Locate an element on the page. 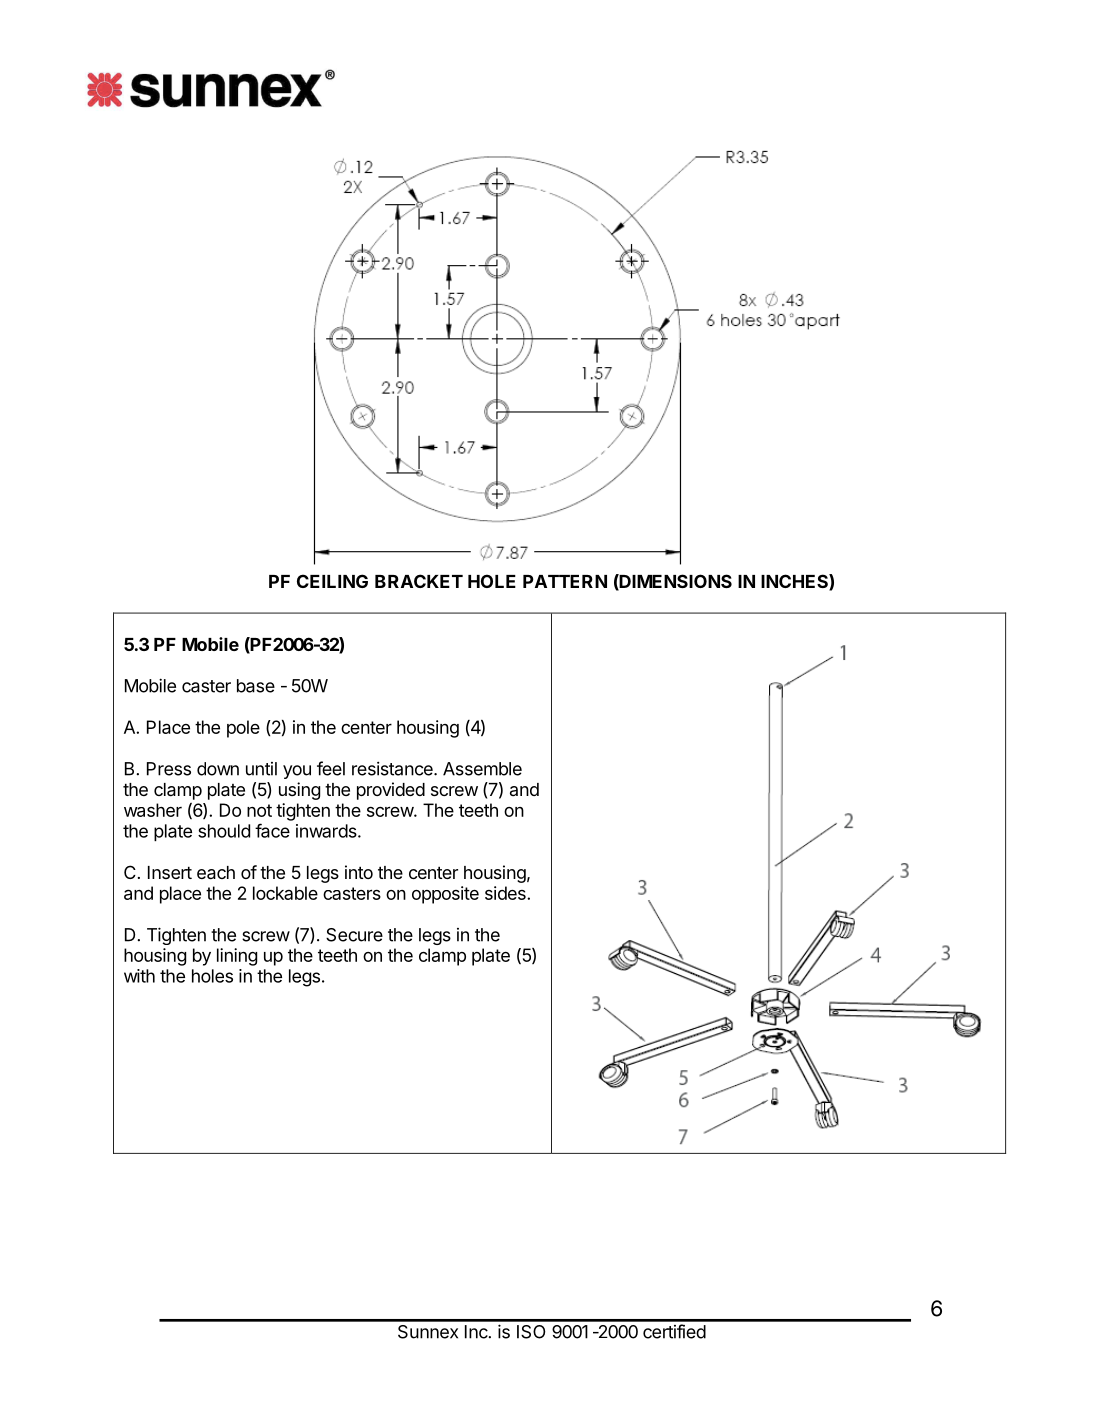  with is located at coordinates (139, 976).
